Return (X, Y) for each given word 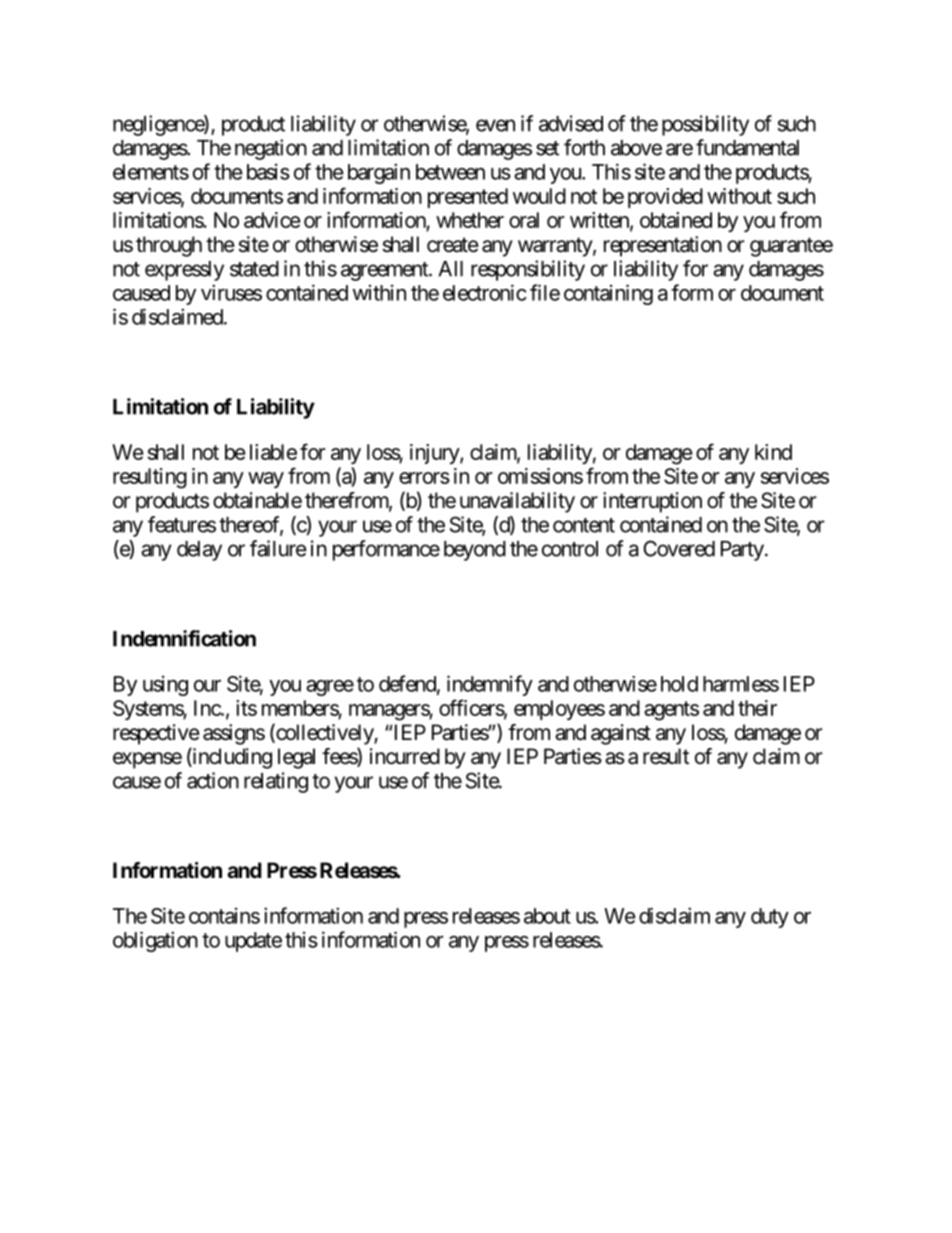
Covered (679, 548)
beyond (475, 551)
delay (199, 551)
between (450, 172)
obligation (155, 941)
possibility (705, 125)
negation (271, 149)
